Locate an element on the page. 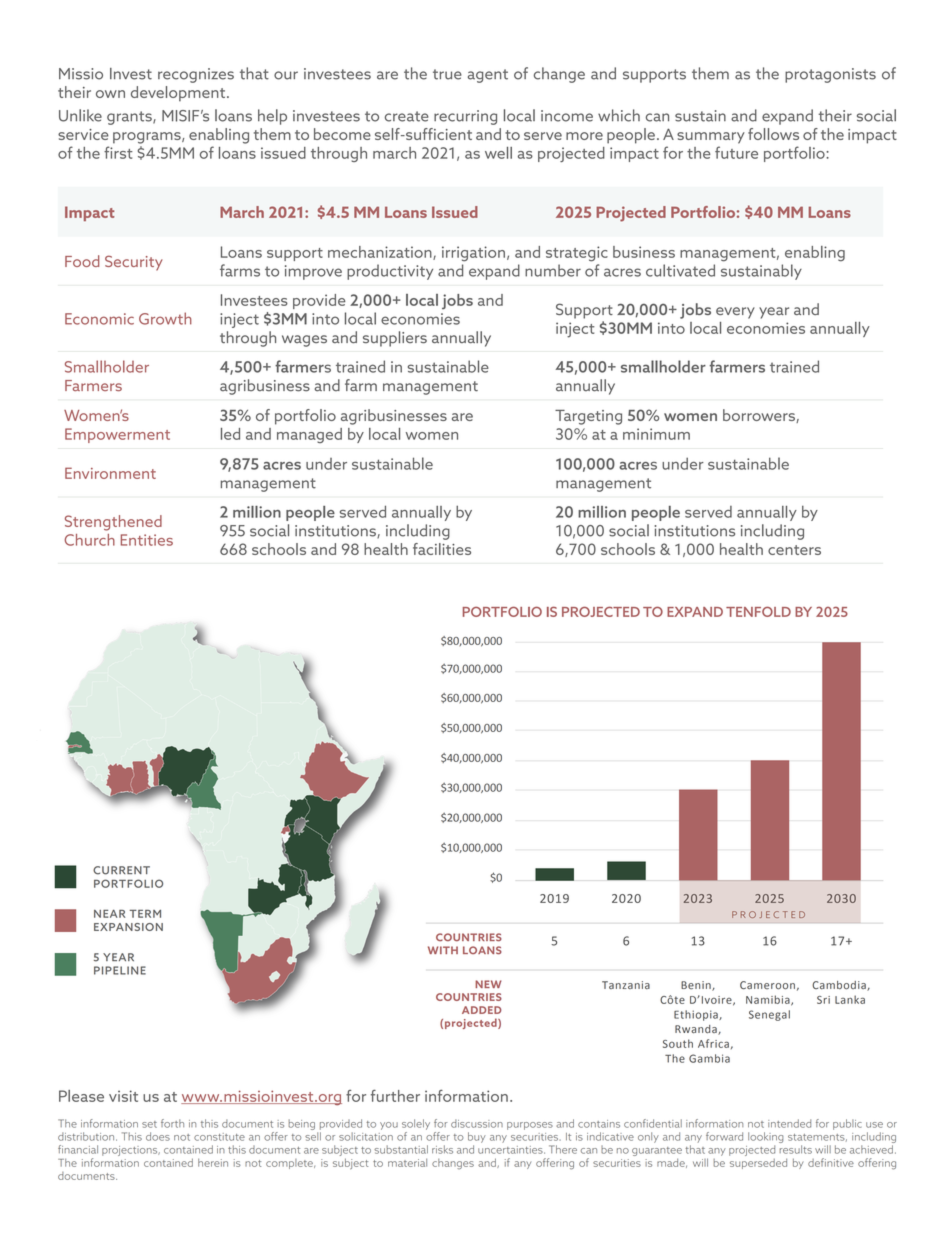  follows is located at coordinates (773, 134).
